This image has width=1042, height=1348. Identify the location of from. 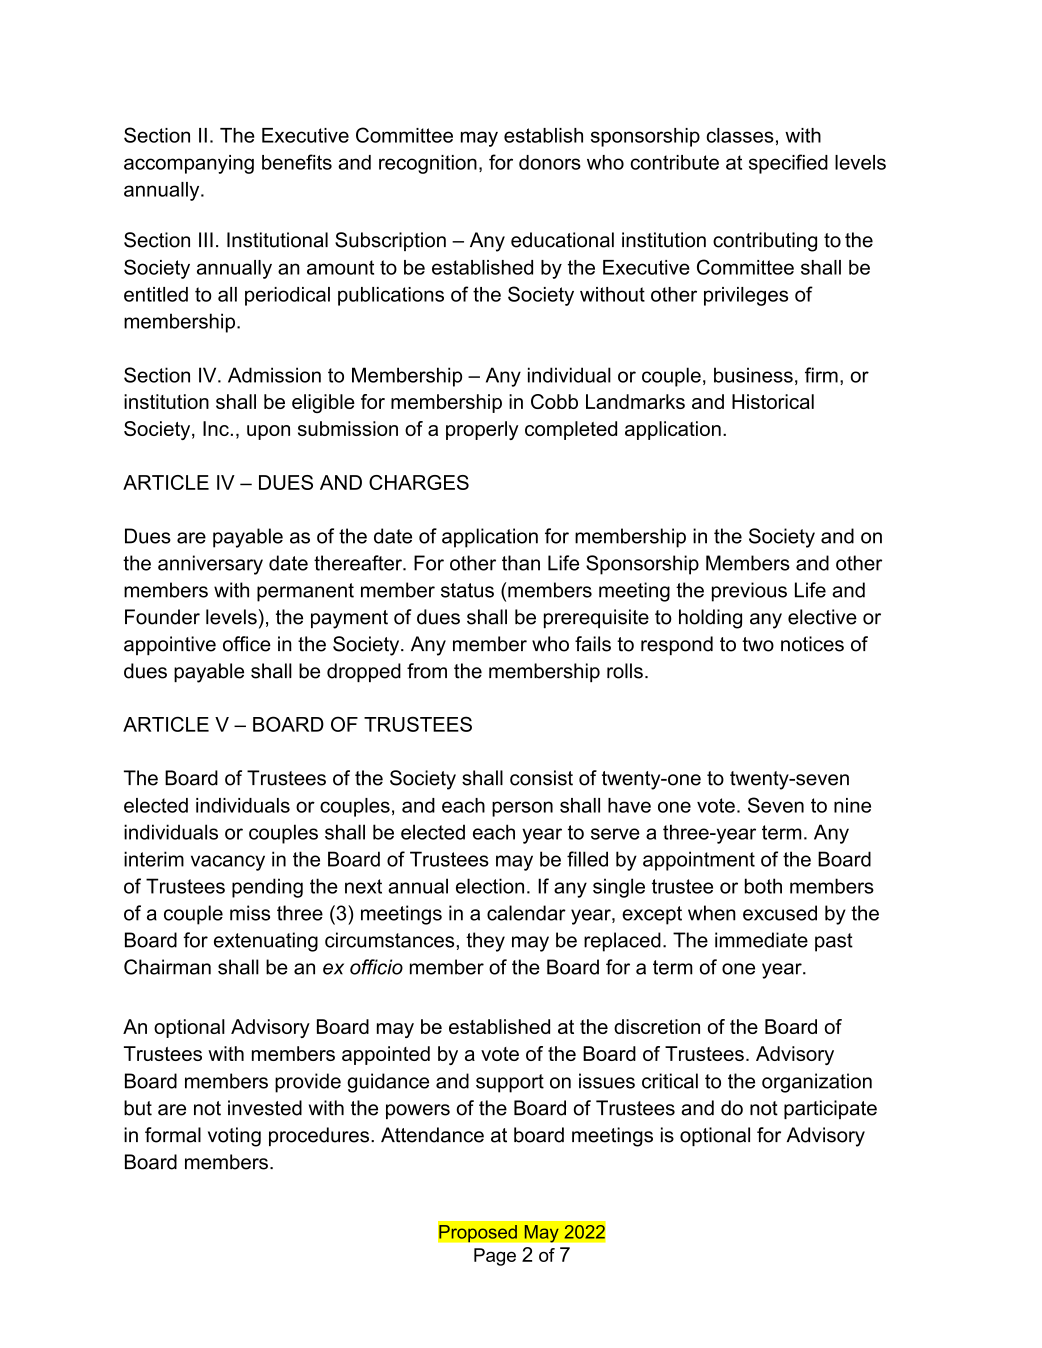
(427, 671).
